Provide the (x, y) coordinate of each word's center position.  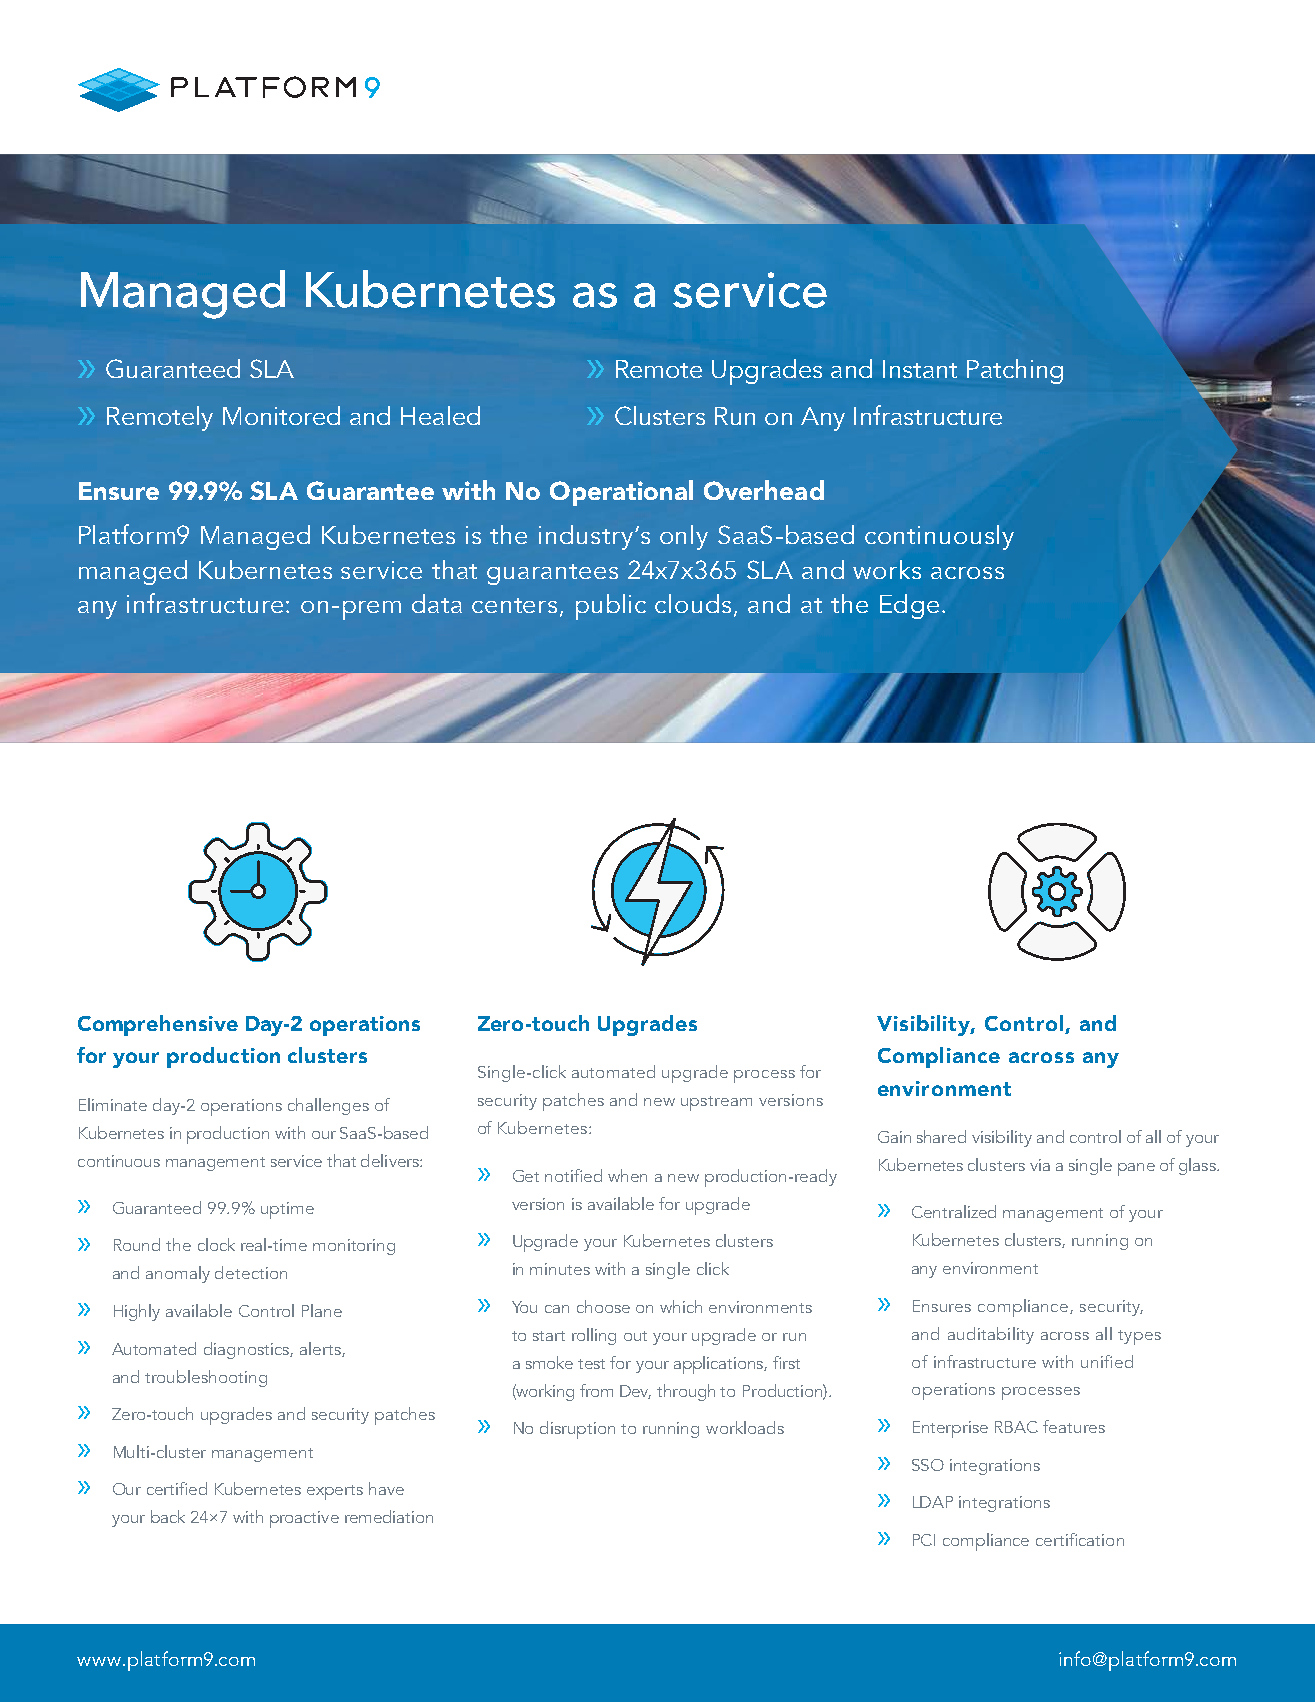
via (1040, 1165)
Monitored (281, 415)
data (437, 603)
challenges (328, 1106)
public (611, 607)
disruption (577, 1430)
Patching (1015, 371)
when (627, 1175)
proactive (304, 1519)
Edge (909, 606)
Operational (621, 493)
